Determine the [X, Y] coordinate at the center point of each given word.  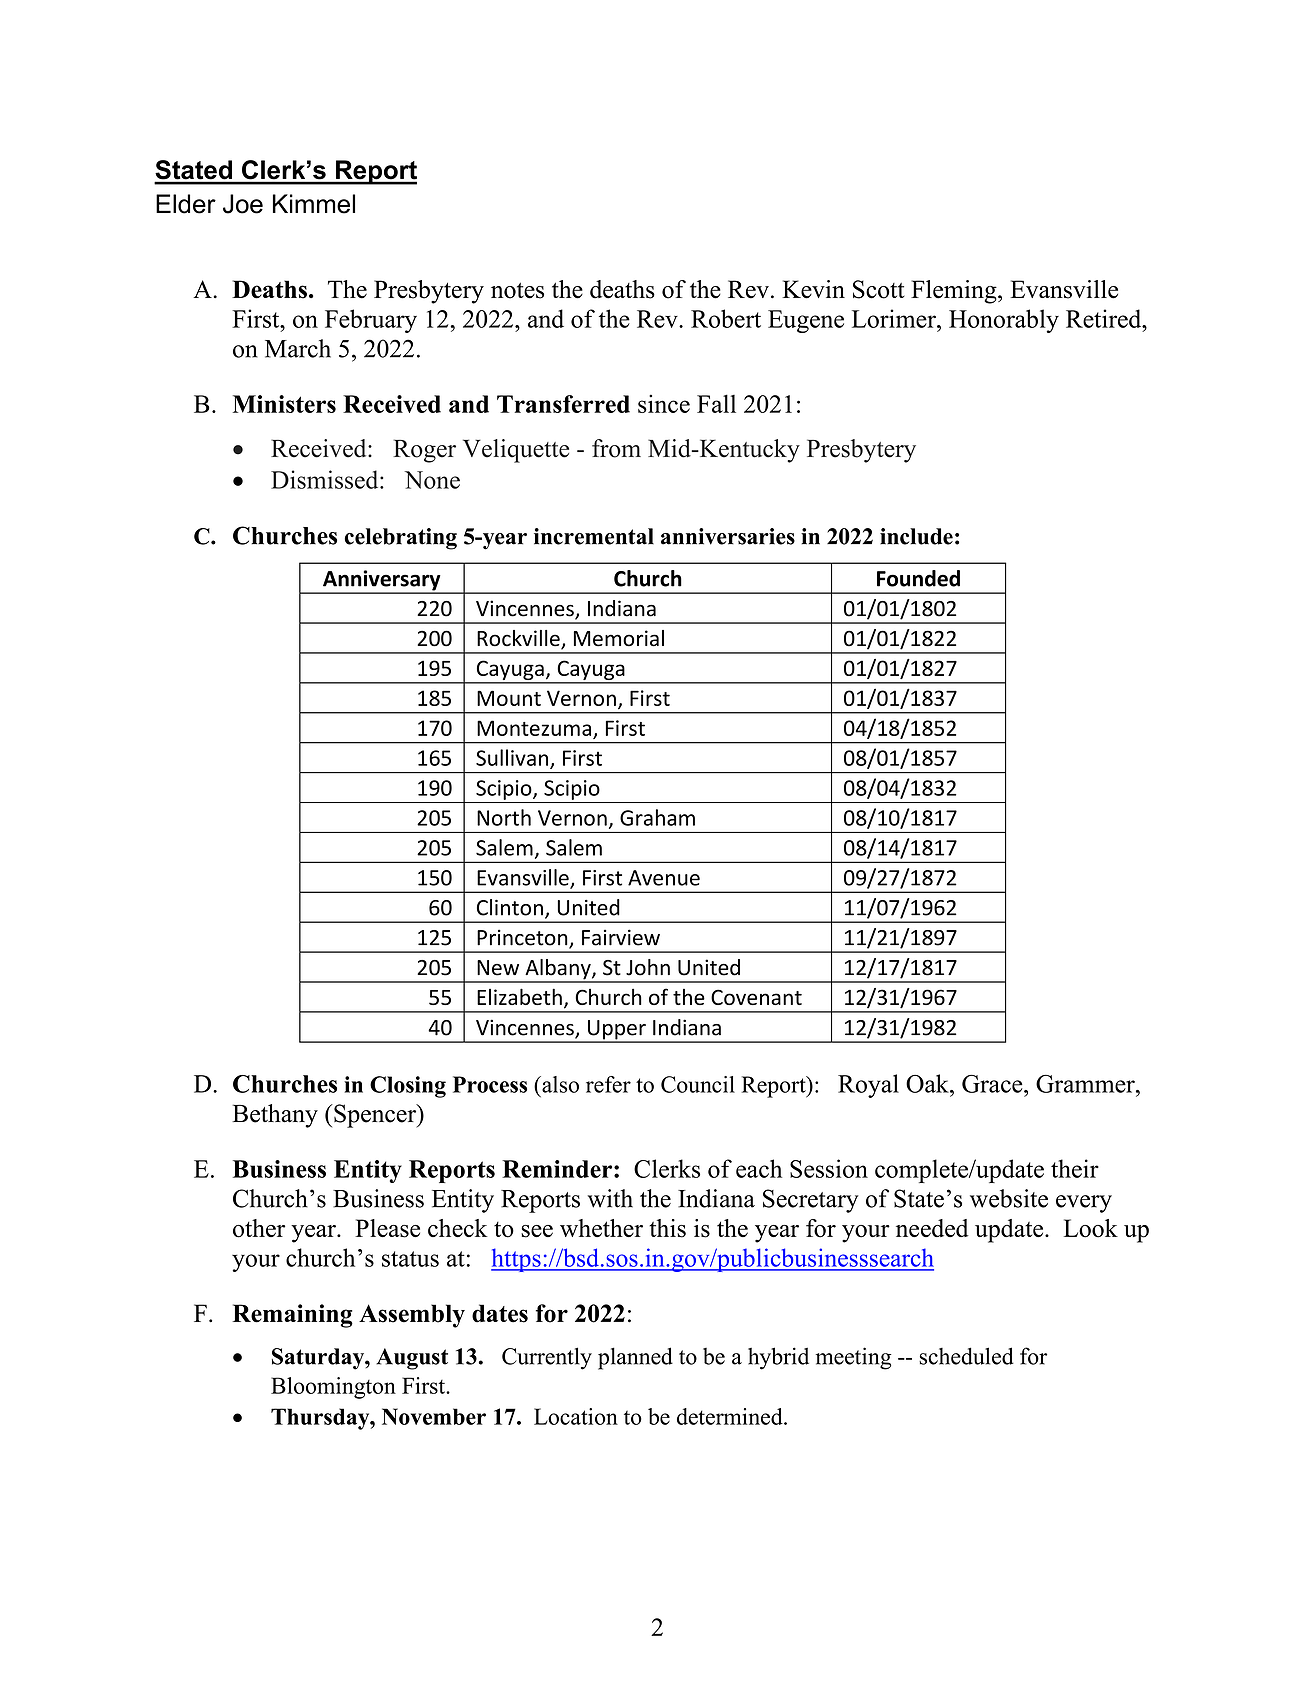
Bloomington [333, 1388]
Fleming [955, 292]
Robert [726, 318]
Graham [657, 817]
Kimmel [314, 204]
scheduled [966, 1356]
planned [635, 1358]
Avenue [664, 878]
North [504, 817]
